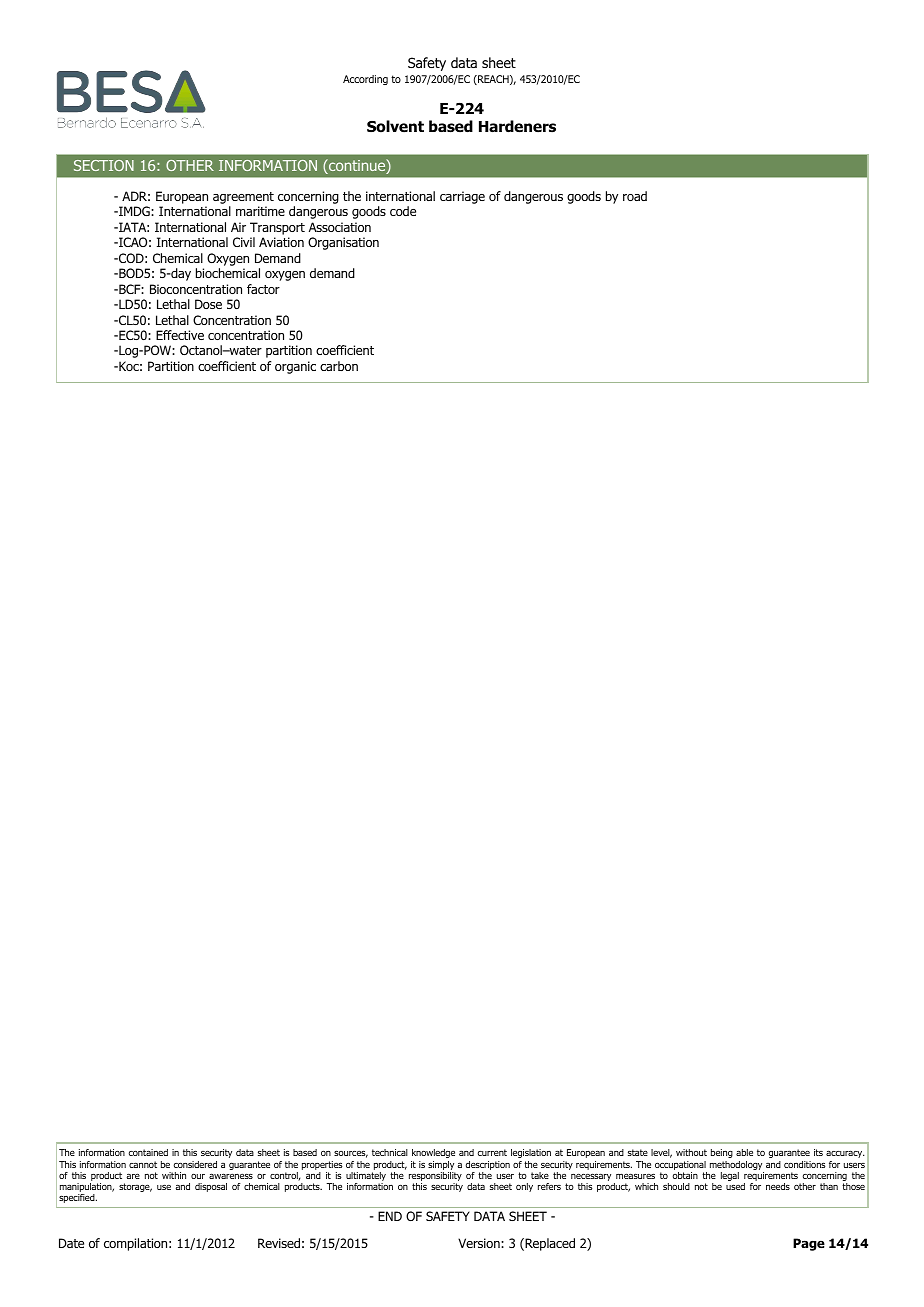 The image size is (924, 1307). I want to click on current, so click(492, 1152).
